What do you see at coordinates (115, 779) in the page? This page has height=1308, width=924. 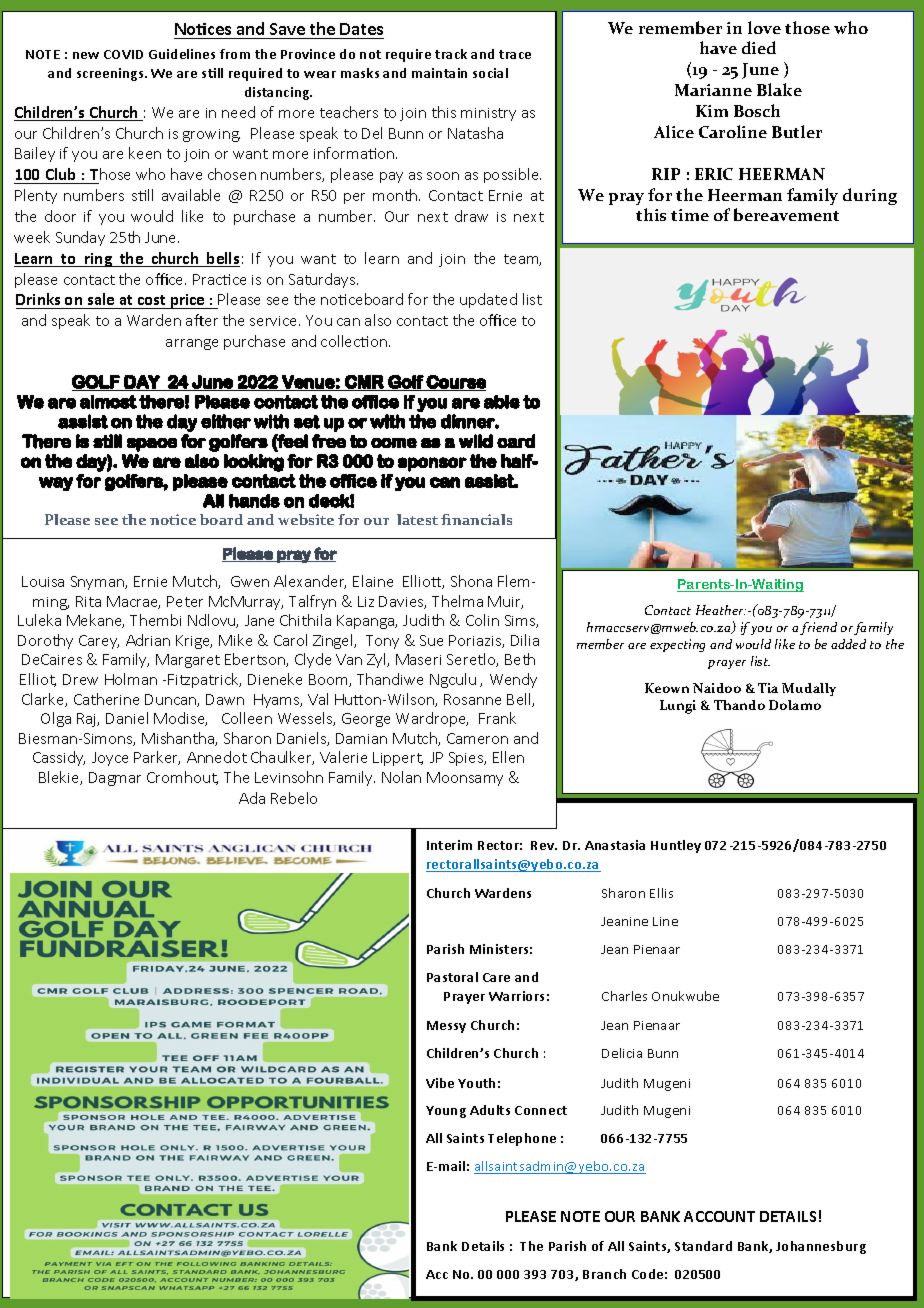 I see `Dagmar` at bounding box center [115, 779].
